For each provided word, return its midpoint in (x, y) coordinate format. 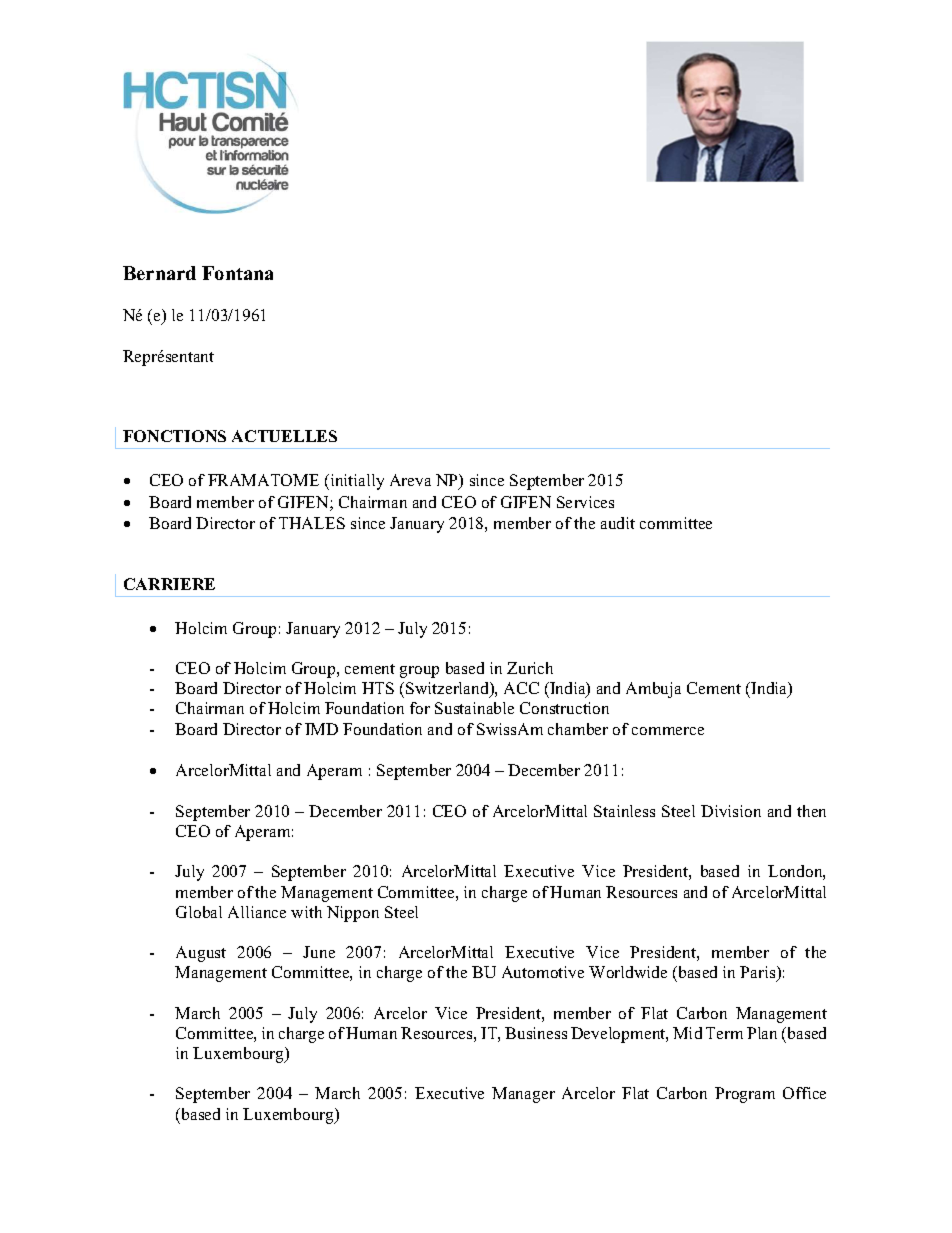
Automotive (543, 972)
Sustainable (474, 708)
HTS (378, 688)
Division (731, 811)
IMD (321, 729)
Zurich (530, 668)
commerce (668, 731)
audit (618, 523)
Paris (759, 973)
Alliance (257, 912)
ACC (521, 688)
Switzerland (448, 689)
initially (356, 482)
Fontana (237, 273)
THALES (312, 523)
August (201, 954)
